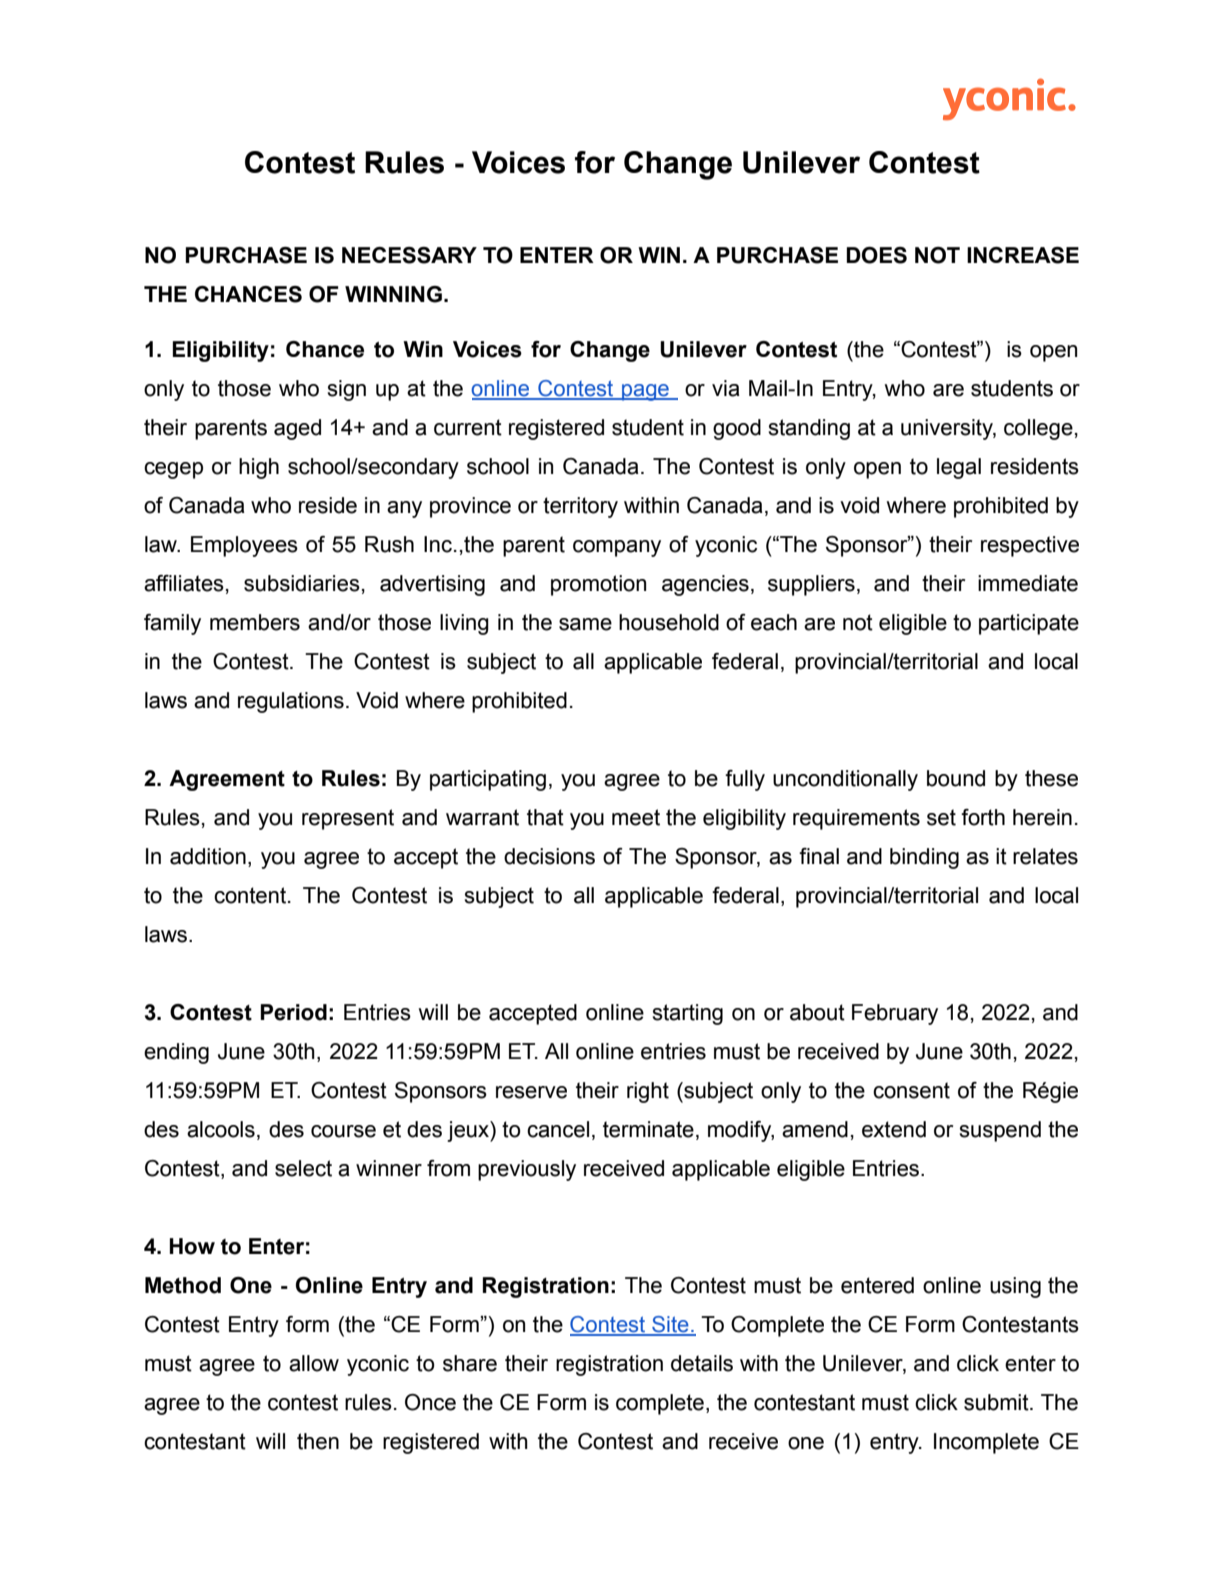 The height and width of the screenshot is (1584, 1224). I want to click on February, so click(895, 1014).
